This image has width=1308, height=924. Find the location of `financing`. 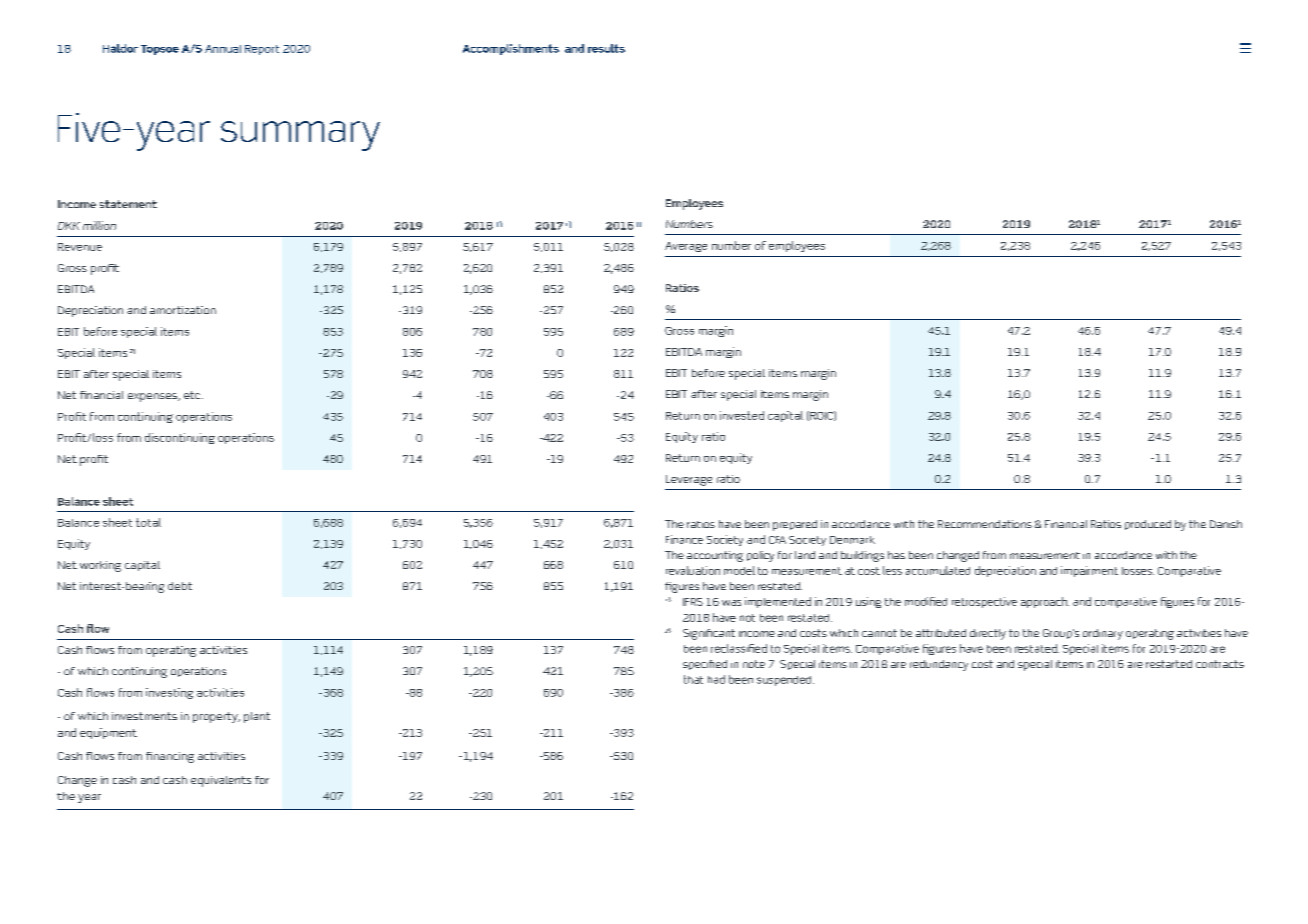

financing is located at coordinates (170, 757).
